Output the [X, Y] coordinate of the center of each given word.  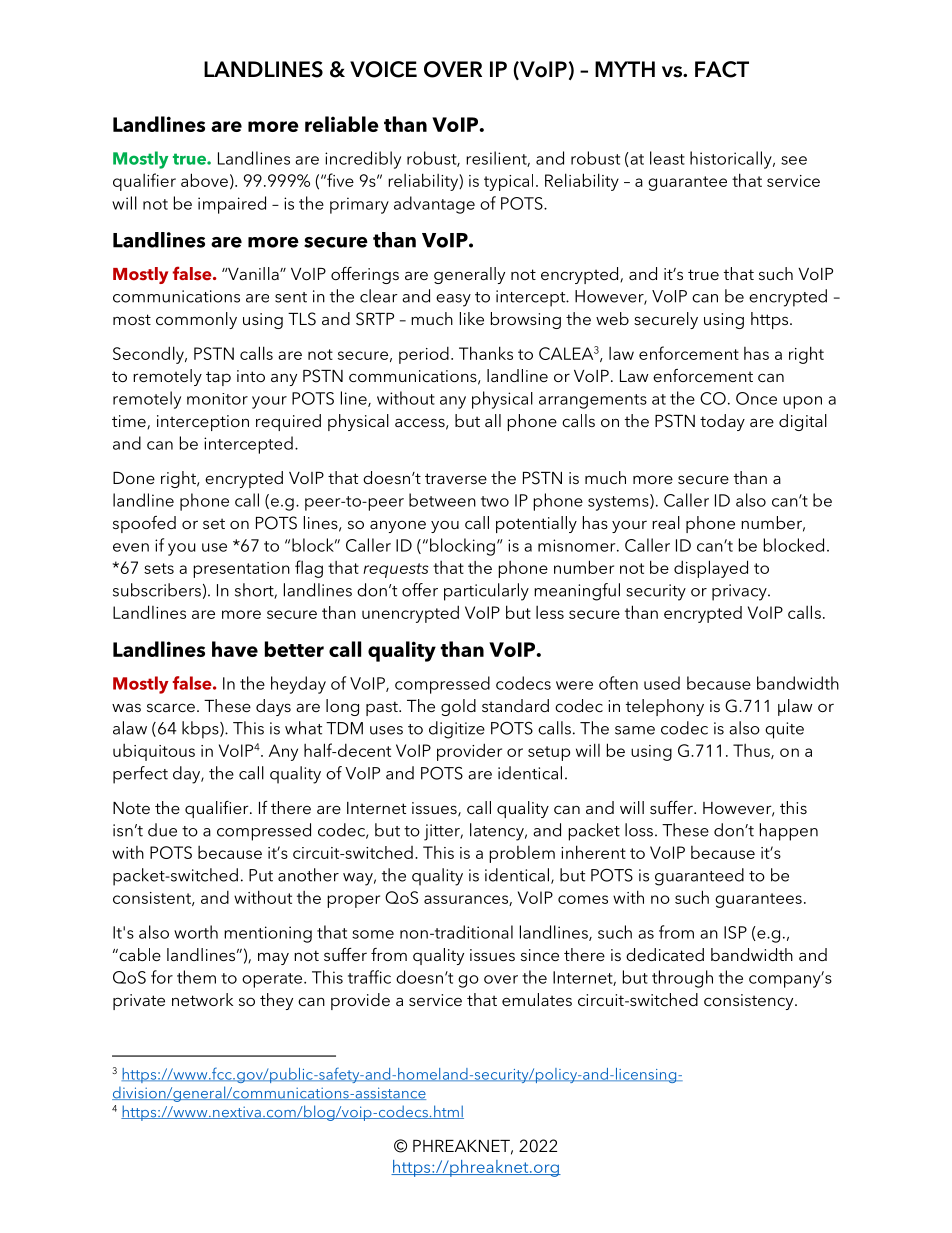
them [196, 977]
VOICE [383, 69]
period [424, 355]
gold [458, 707]
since [540, 955]
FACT [722, 69]
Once [756, 398]
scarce [171, 707]
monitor [217, 399]
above [204, 180]
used [662, 683]
